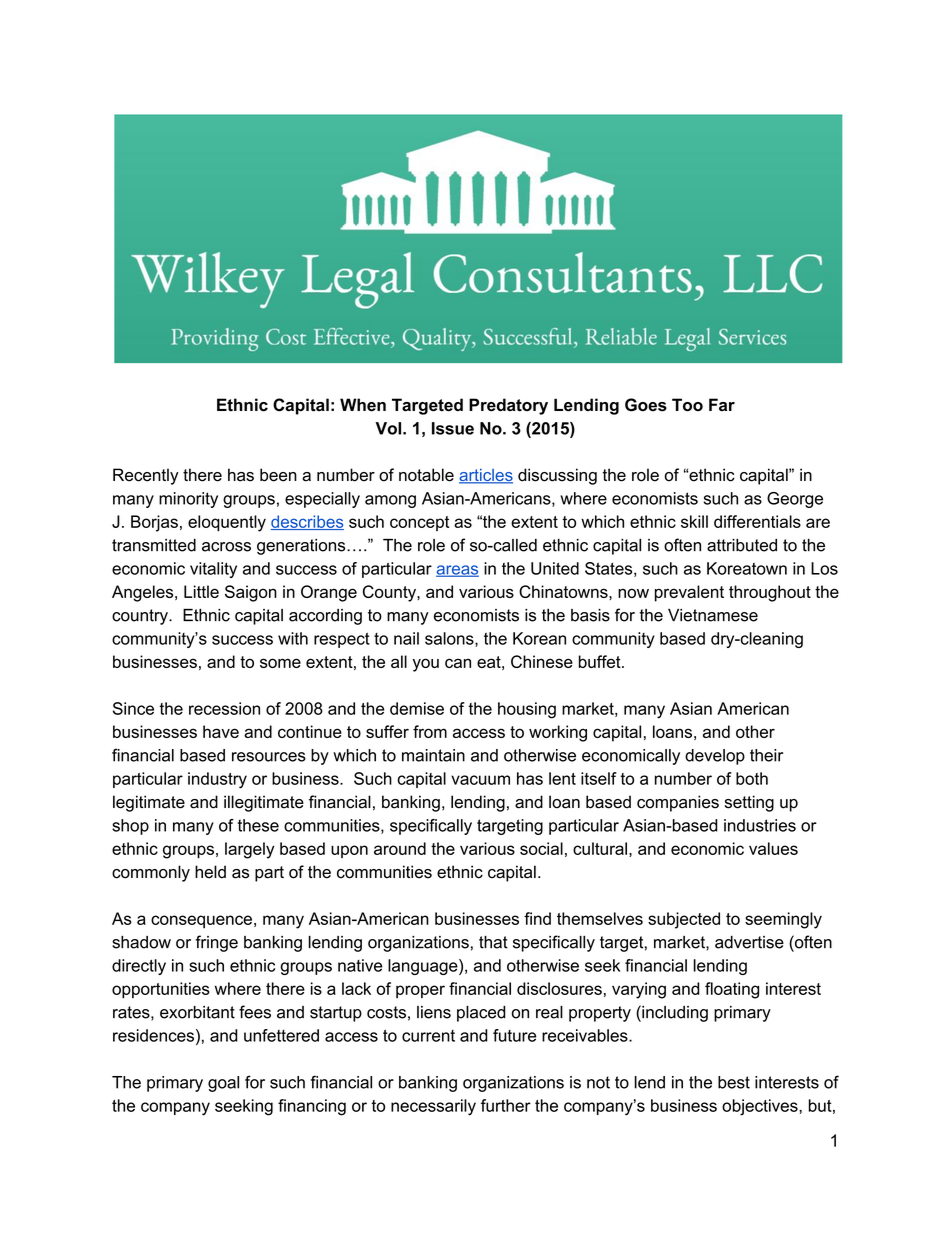 The height and width of the page is (1233, 952). What do you see at coordinates (722, 405) in the page?
I see `Far` at bounding box center [722, 405].
